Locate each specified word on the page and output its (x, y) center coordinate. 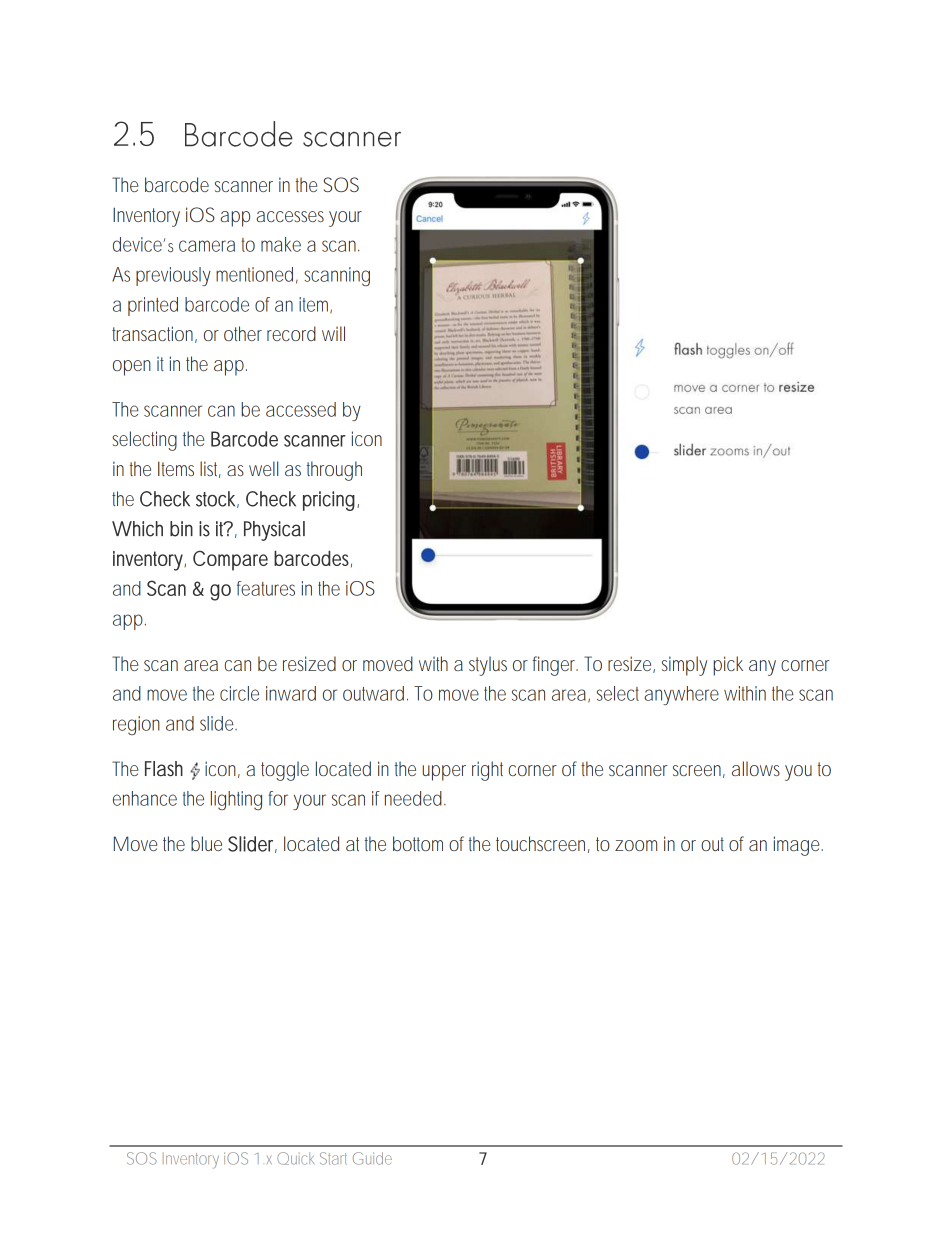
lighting (236, 800)
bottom (418, 843)
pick (728, 666)
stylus (488, 666)
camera (207, 246)
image (796, 846)
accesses (290, 216)
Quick (295, 1158)
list (210, 469)
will (333, 333)
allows (756, 768)
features (266, 588)
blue (206, 843)
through (334, 471)
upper (444, 773)
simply (684, 666)
